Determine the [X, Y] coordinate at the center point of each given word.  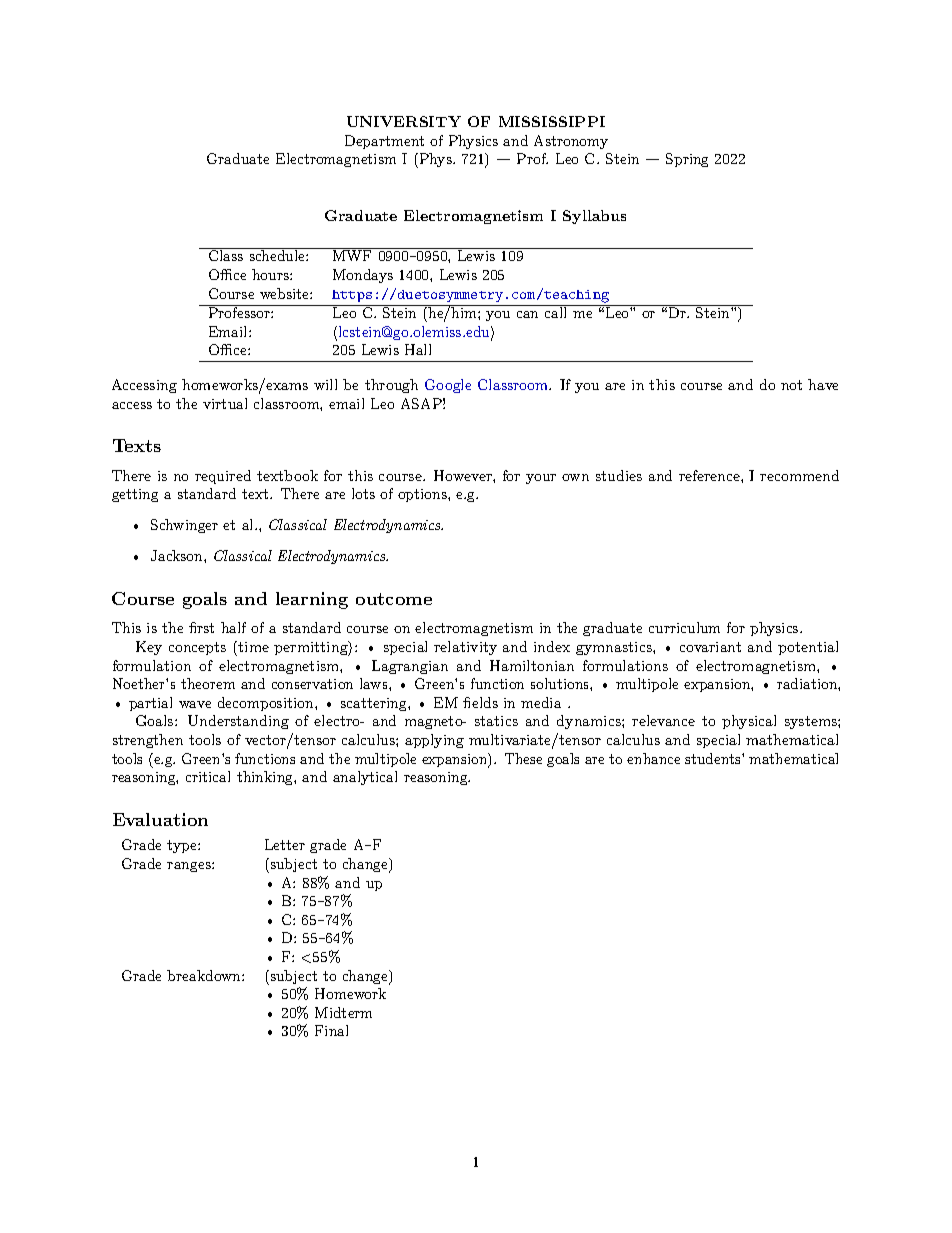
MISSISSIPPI [552, 121]
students [712, 758]
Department [384, 142]
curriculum [684, 627]
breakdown [205, 975]
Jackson [178, 555]
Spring [687, 160]
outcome [394, 599]
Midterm [343, 1012]
